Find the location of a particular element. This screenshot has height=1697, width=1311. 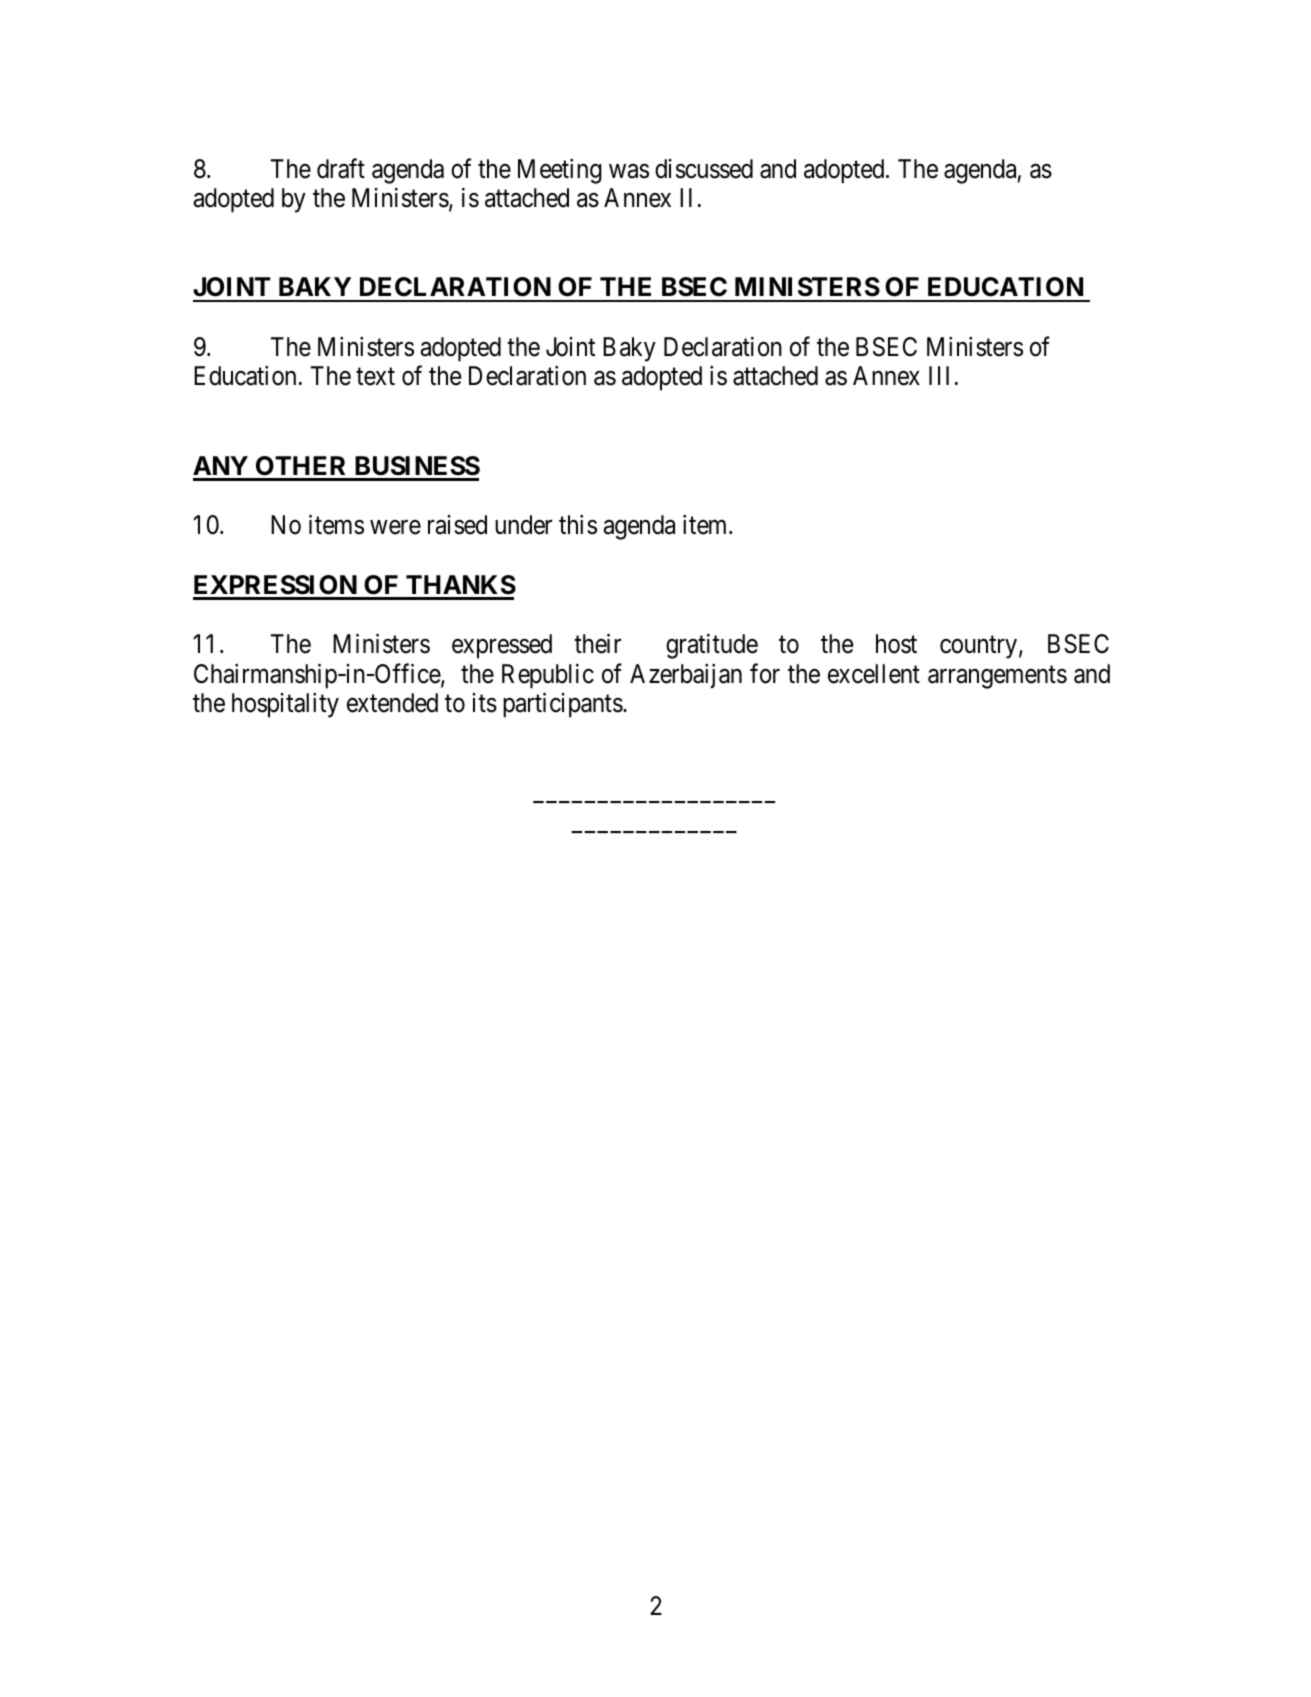

host is located at coordinates (896, 644).
